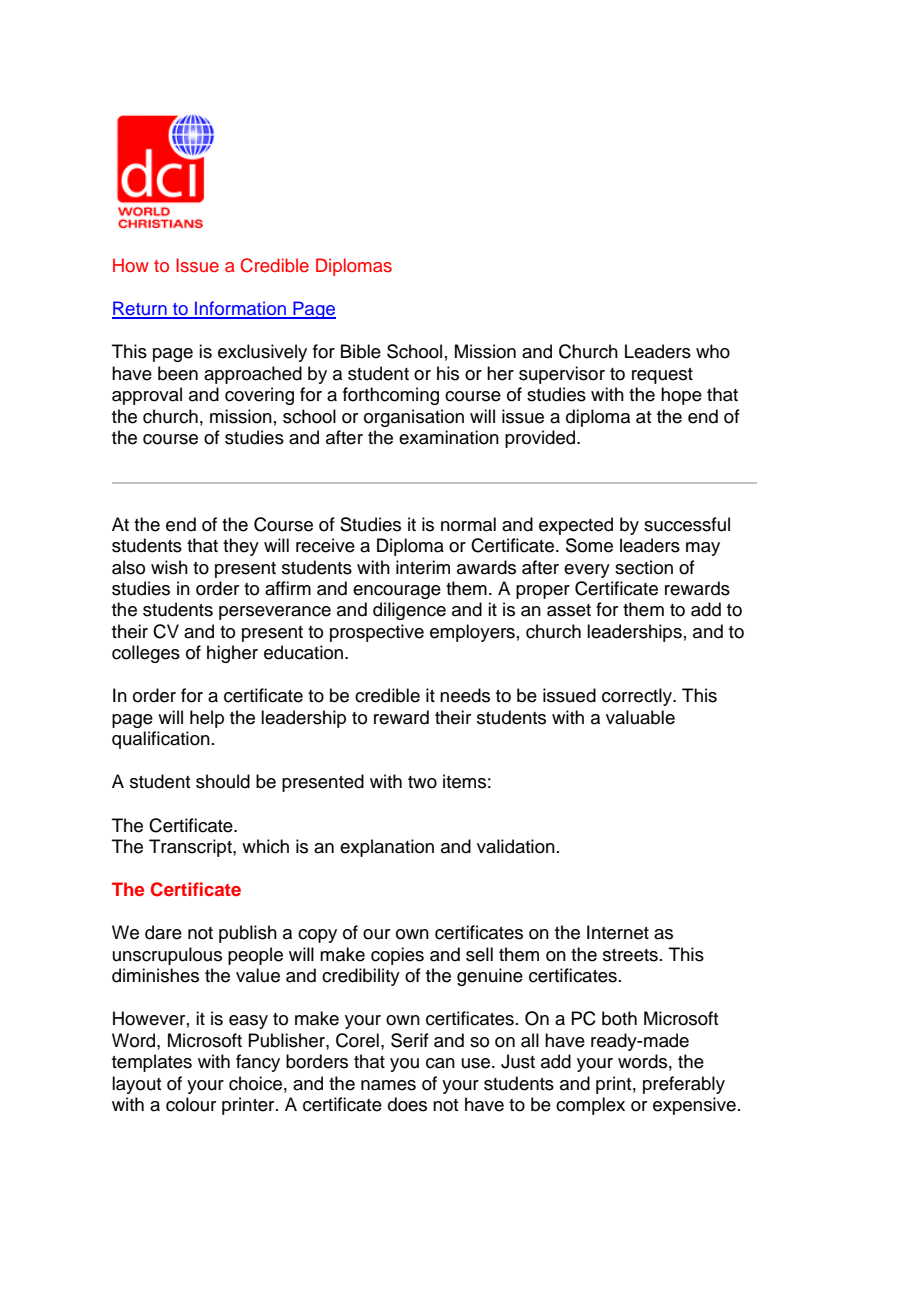 The image size is (924, 1308). I want to click on colour, so click(191, 1104).
